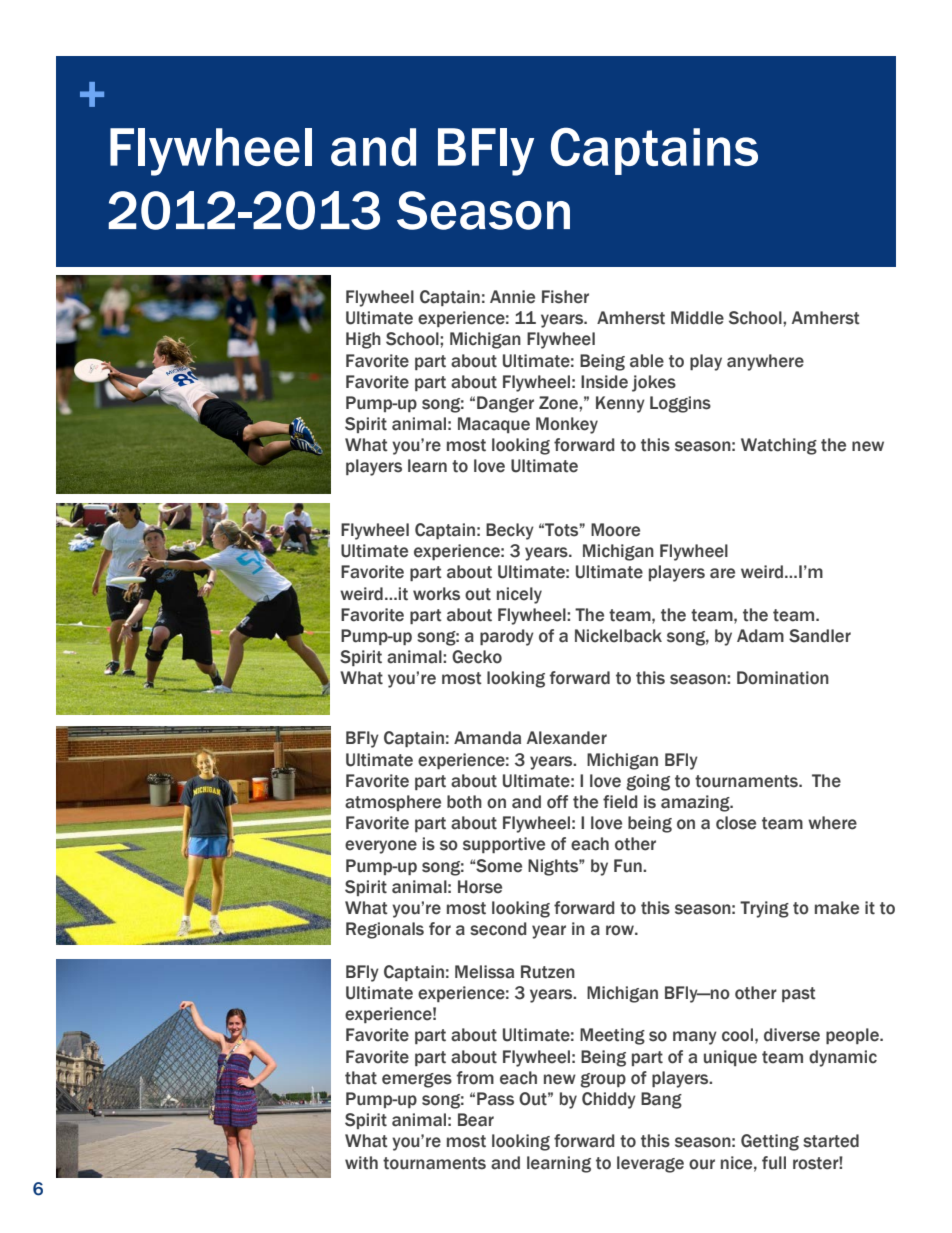 The height and width of the page is (1233, 952). I want to click on Middle, so click(697, 318).
